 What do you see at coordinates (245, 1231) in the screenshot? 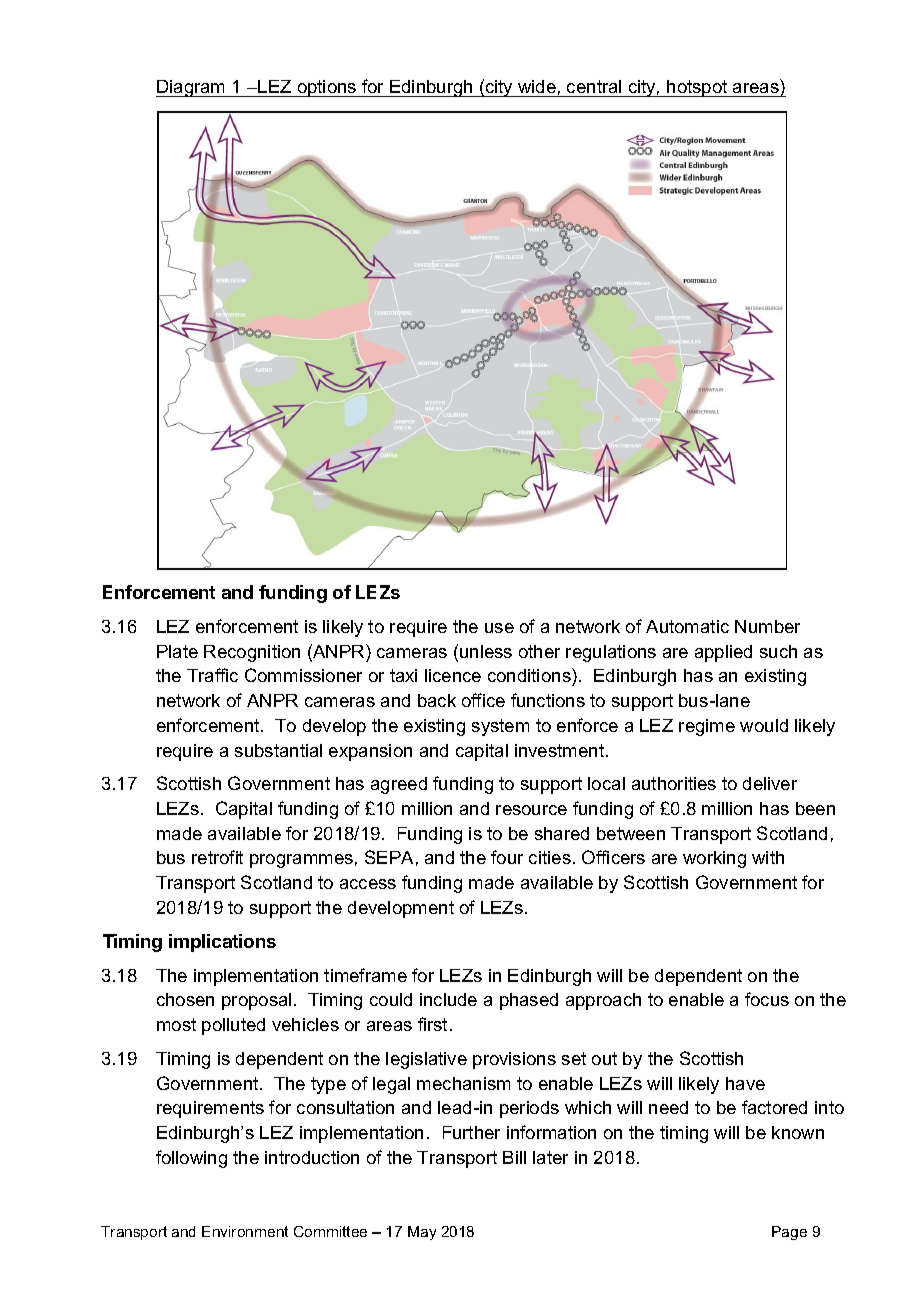
I see `Environment` at bounding box center [245, 1231].
